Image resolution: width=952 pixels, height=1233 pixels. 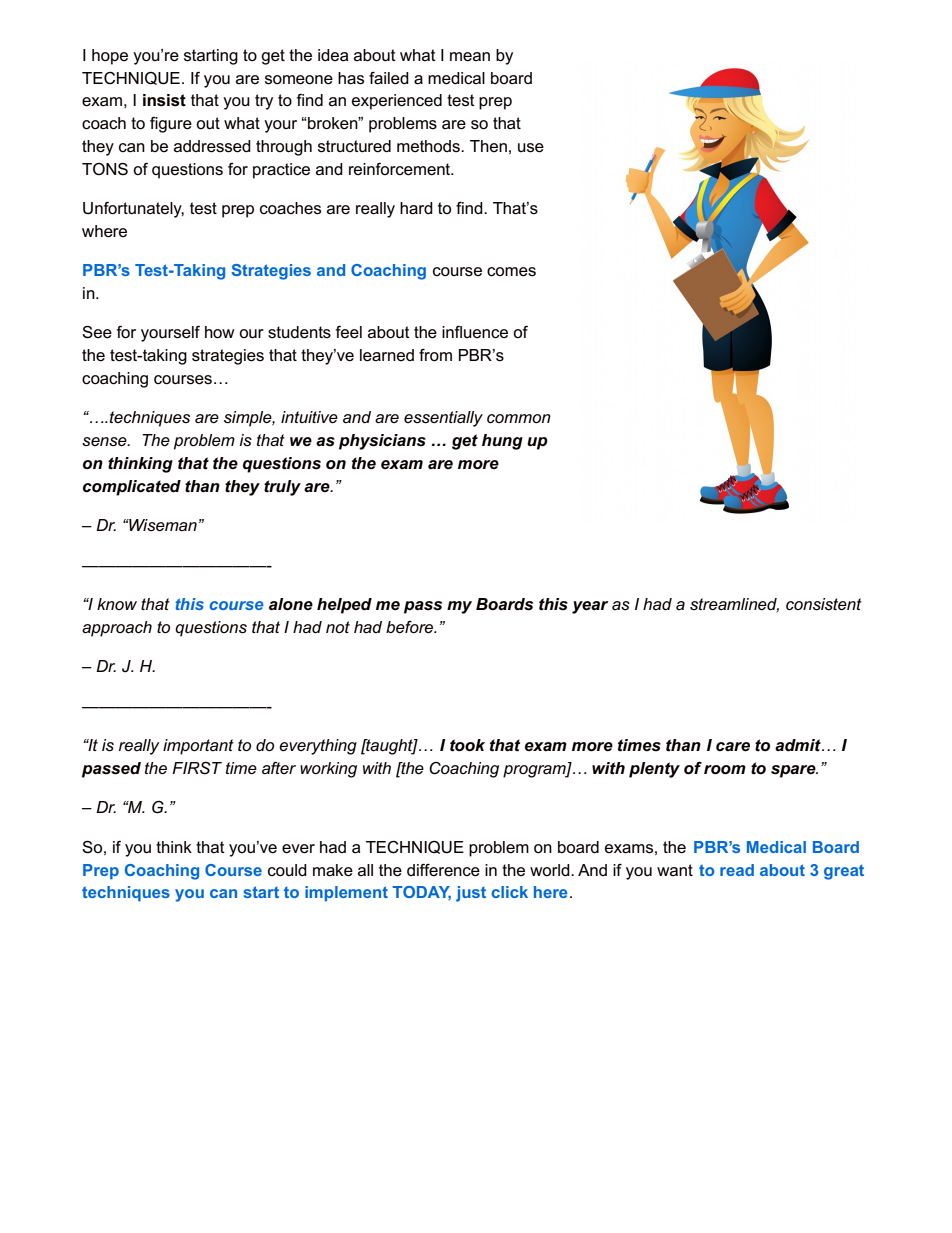 What do you see at coordinates (443, 870) in the screenshot?
I see `difference` at bounding box center [443, 870].
